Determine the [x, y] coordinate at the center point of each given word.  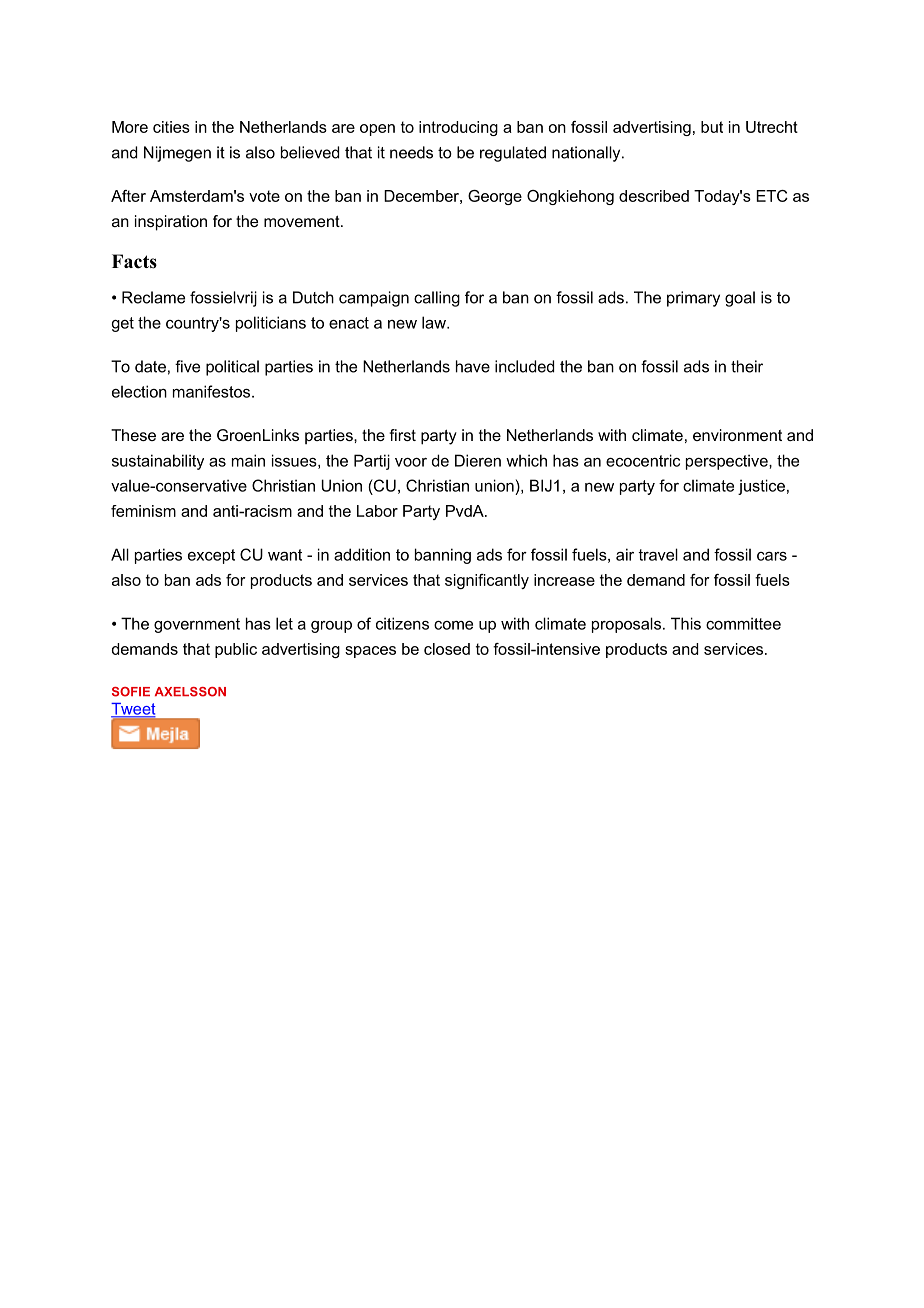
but [712, 127]
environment [737, 435]
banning [443, 556]
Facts [134, 261]
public [236, 650]
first [402, 435]
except [211, 556]
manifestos [213, 391]
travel [658, 554]
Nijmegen [177, 154]
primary [693, 299]
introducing [458, 128]
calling [437, 299]
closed [447, 649]
